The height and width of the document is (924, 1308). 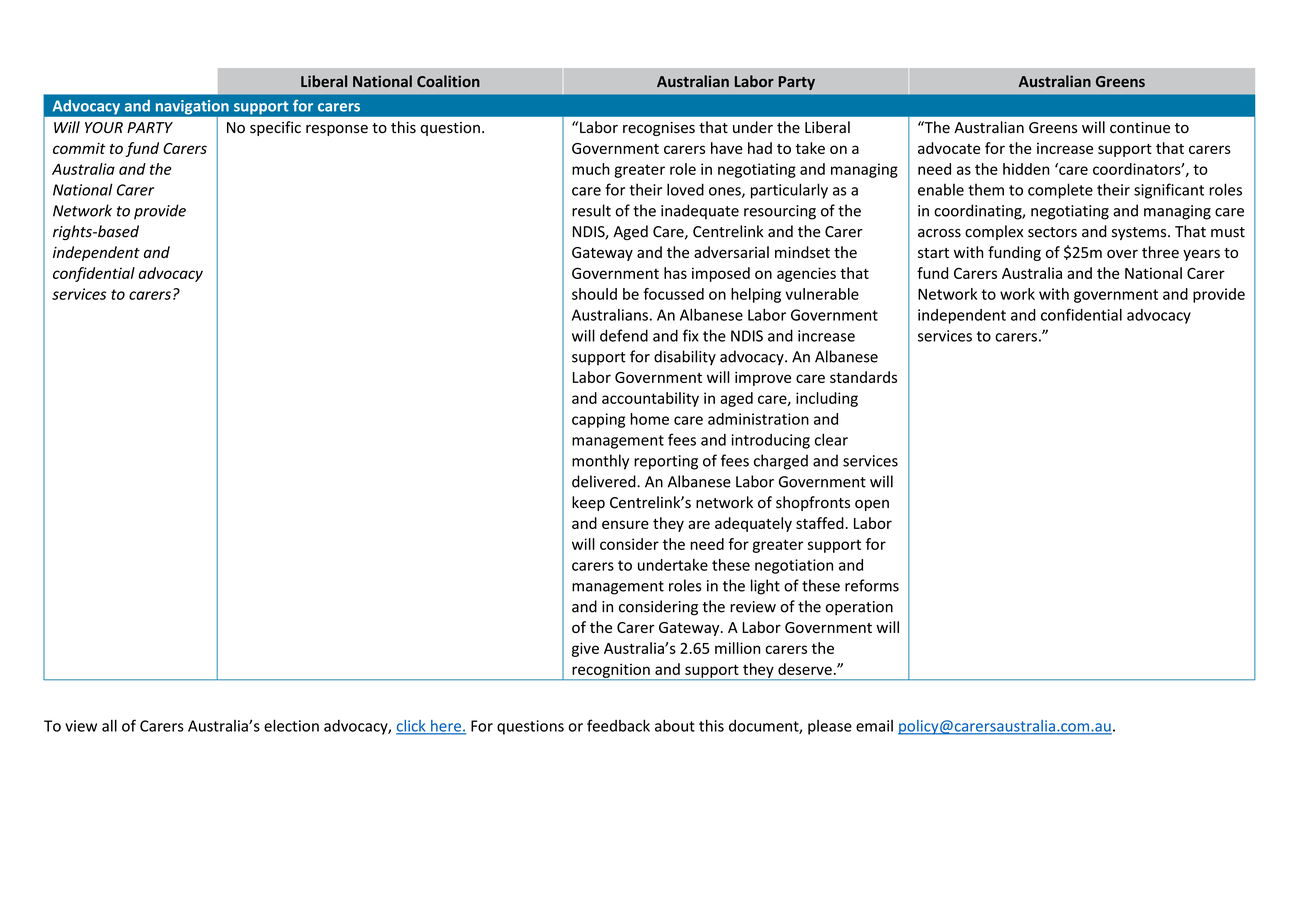 I want to click on standards, so click(x=863, y=377).
